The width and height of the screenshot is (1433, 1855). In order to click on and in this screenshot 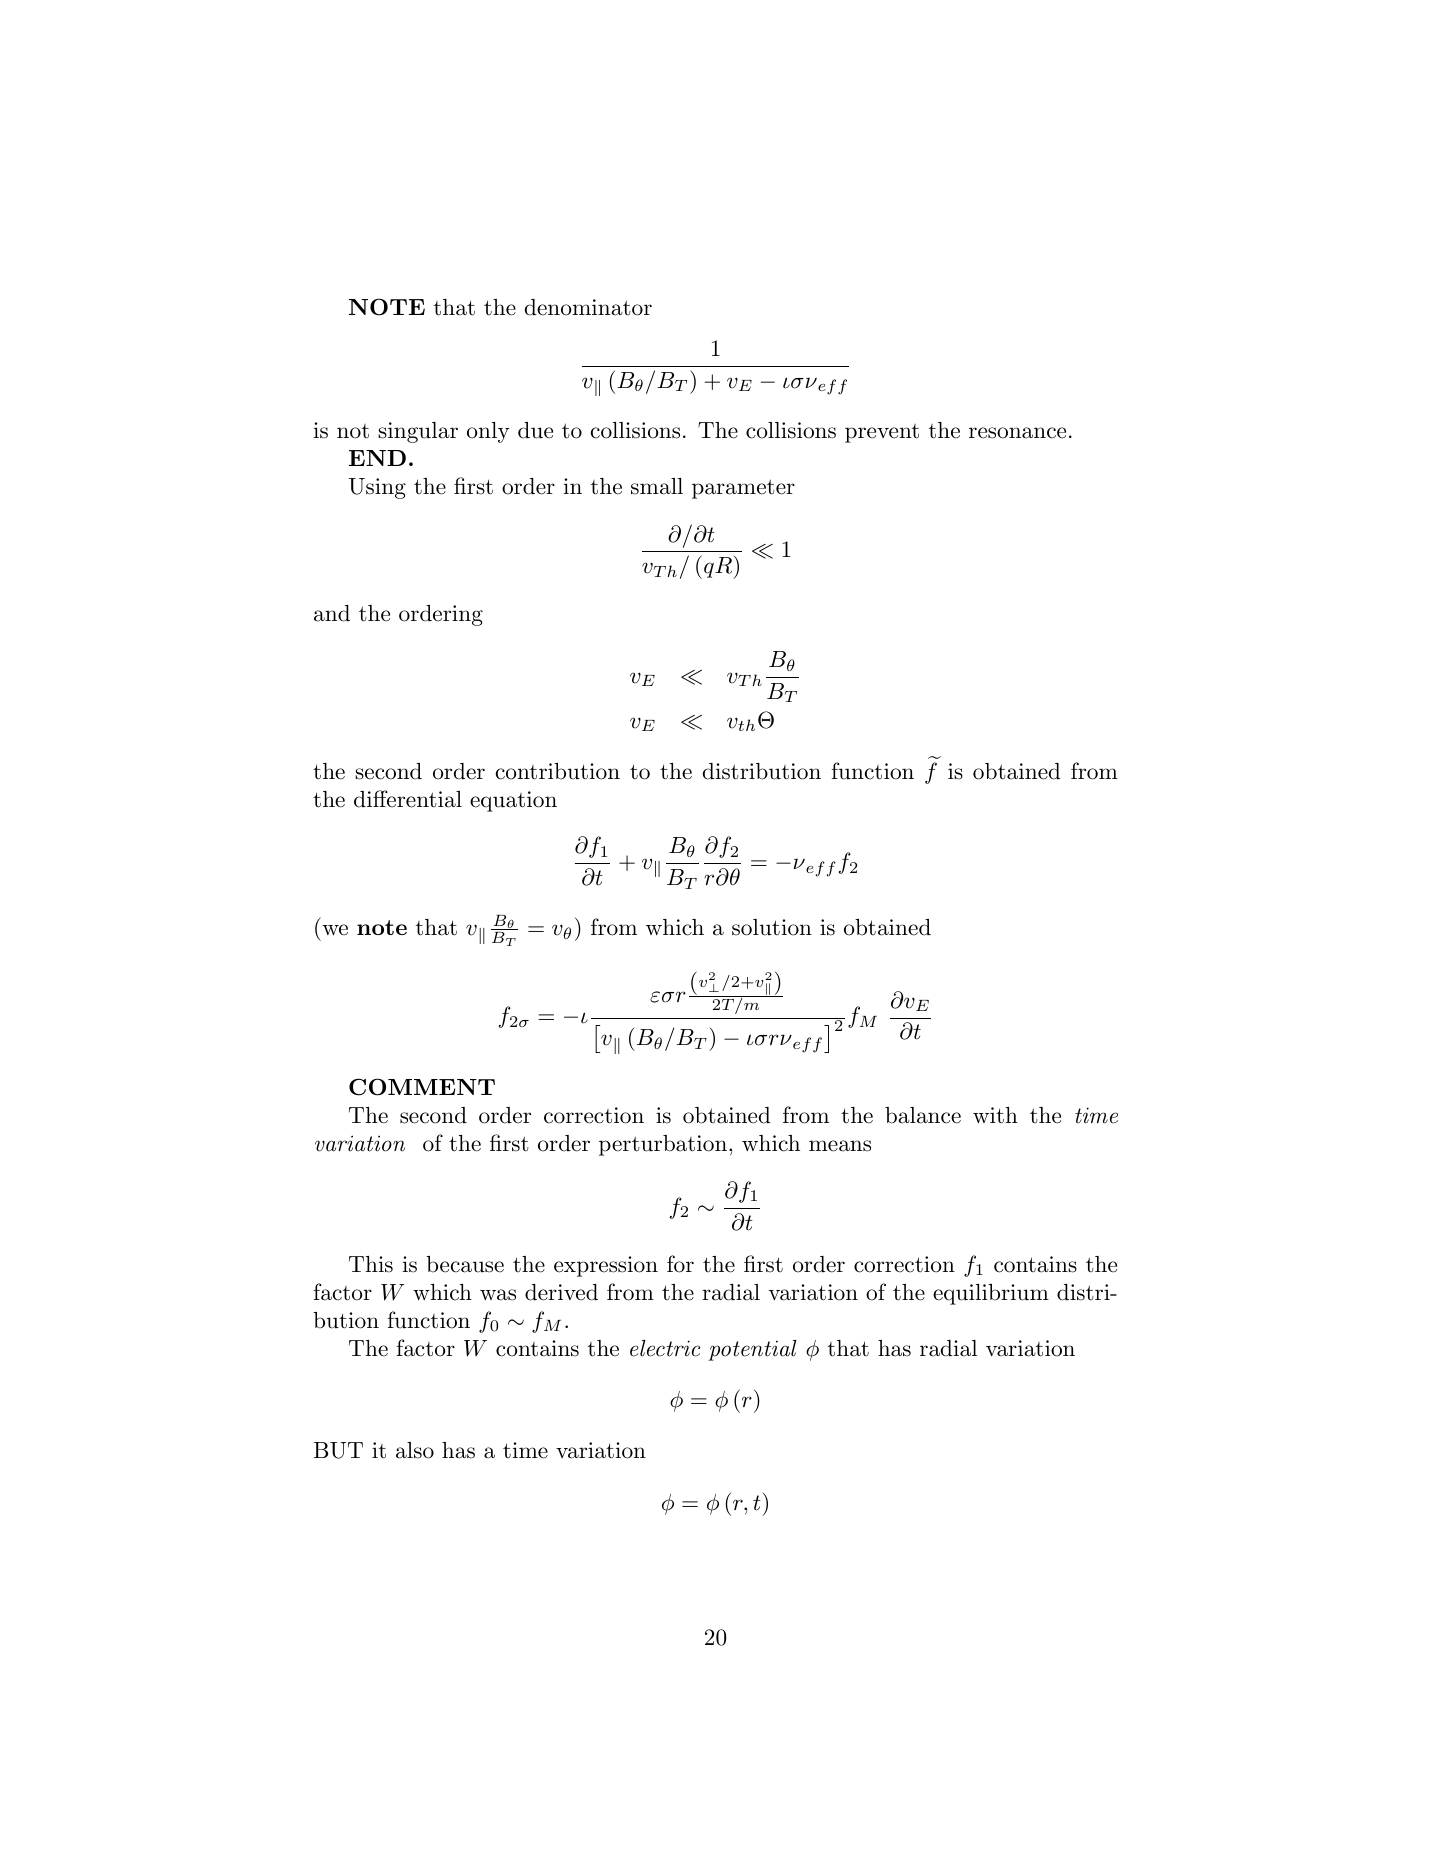, I will do `click(332, 613)`.
